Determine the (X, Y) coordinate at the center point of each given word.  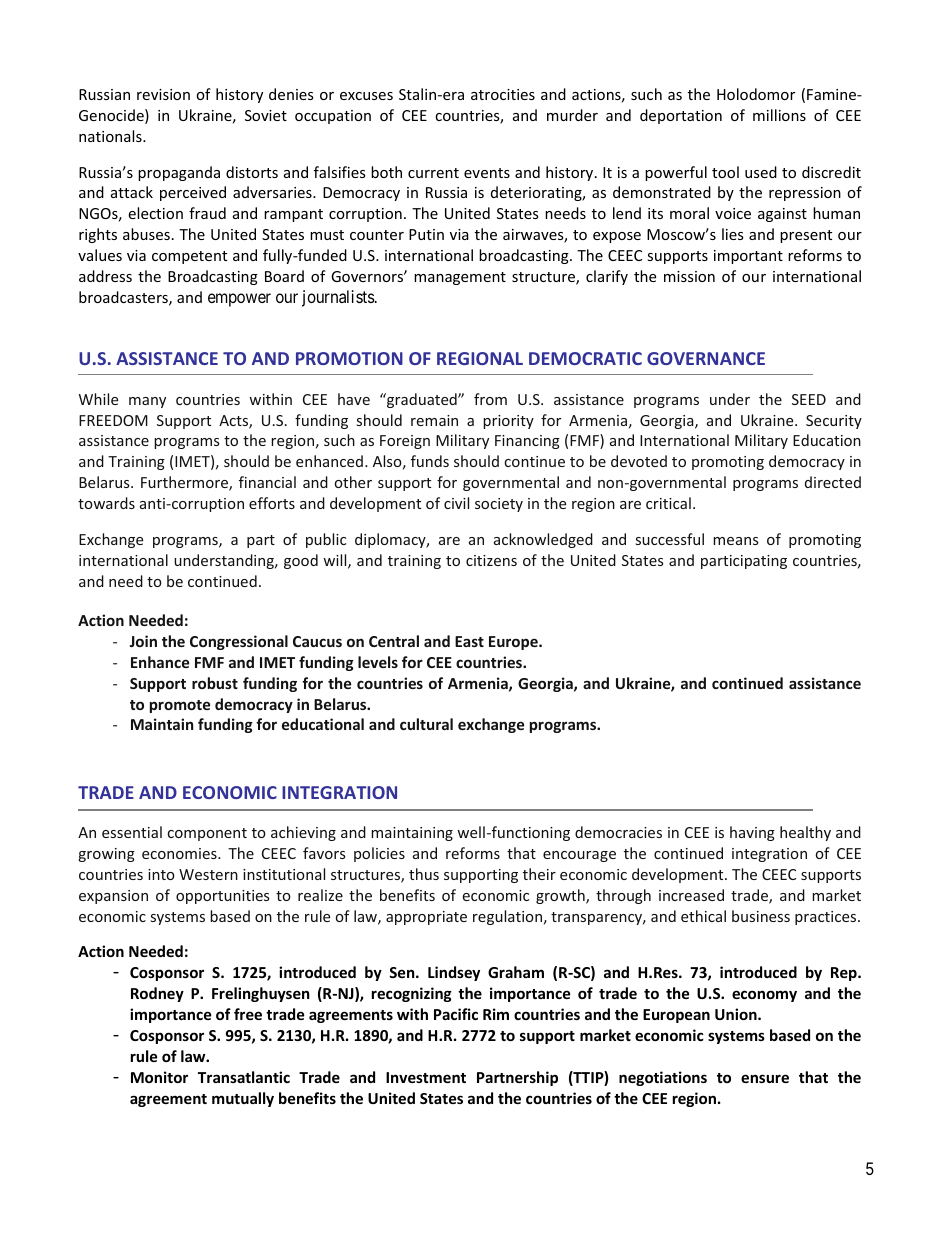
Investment (426, 1077)
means (735, 541)
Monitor (159, 1077)
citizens (491, 560)
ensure (765, 1078)
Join (143, 641)
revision (163, 94)
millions (779, 115)
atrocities (503, 94)
